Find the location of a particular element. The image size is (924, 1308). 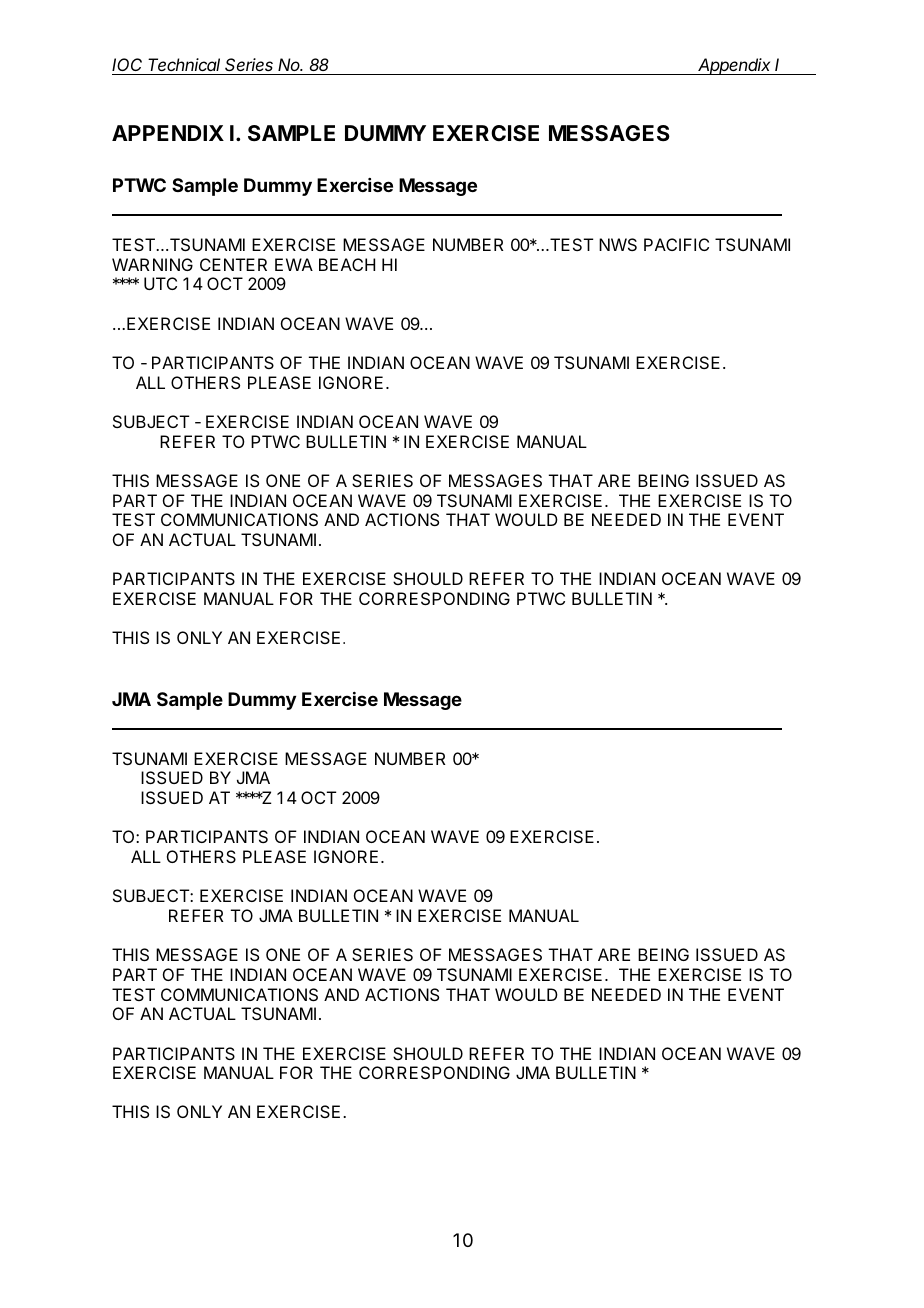

PACIFIC is located at coordinates (676, 244).
